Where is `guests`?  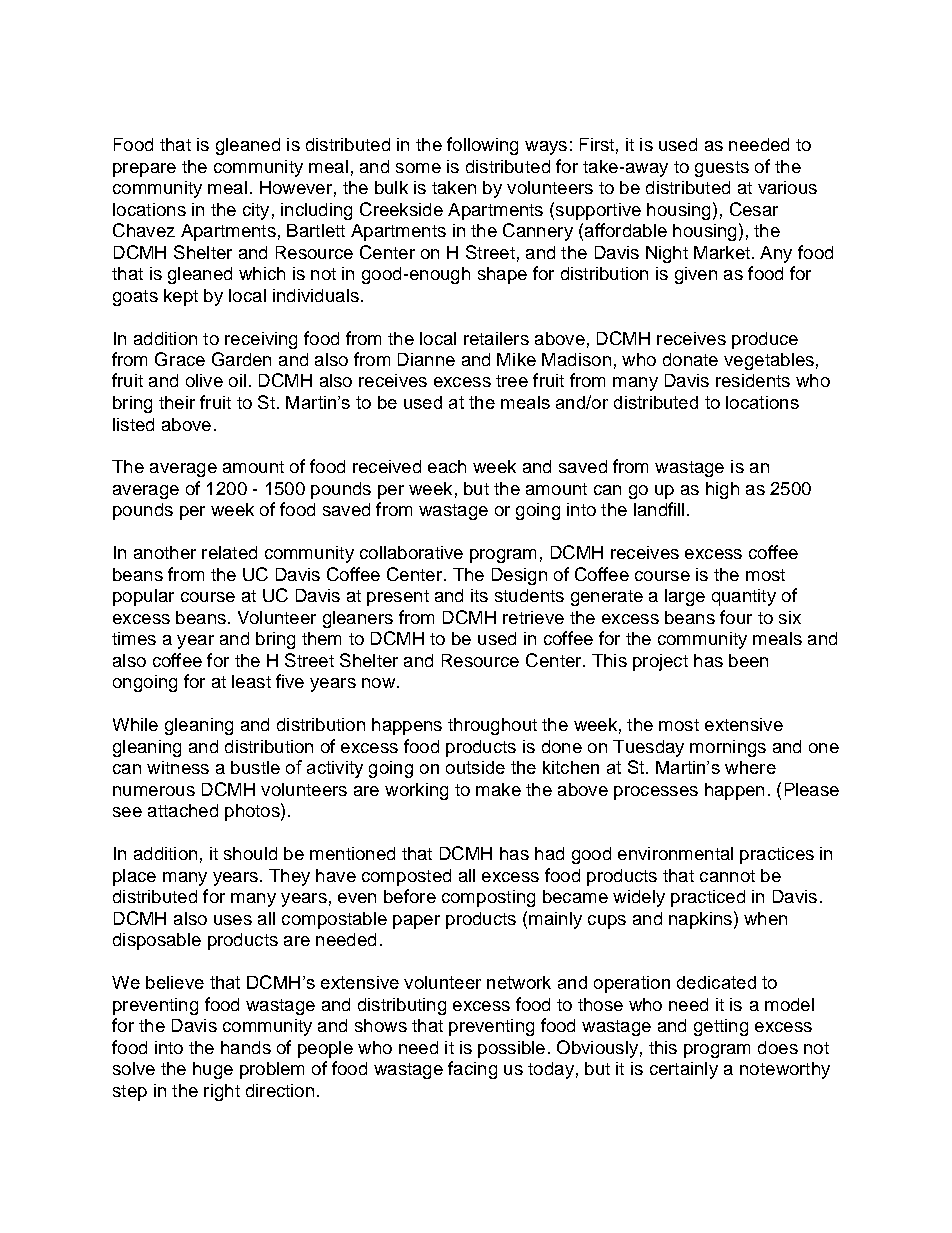
guests is located at coordinates (722, 169).
